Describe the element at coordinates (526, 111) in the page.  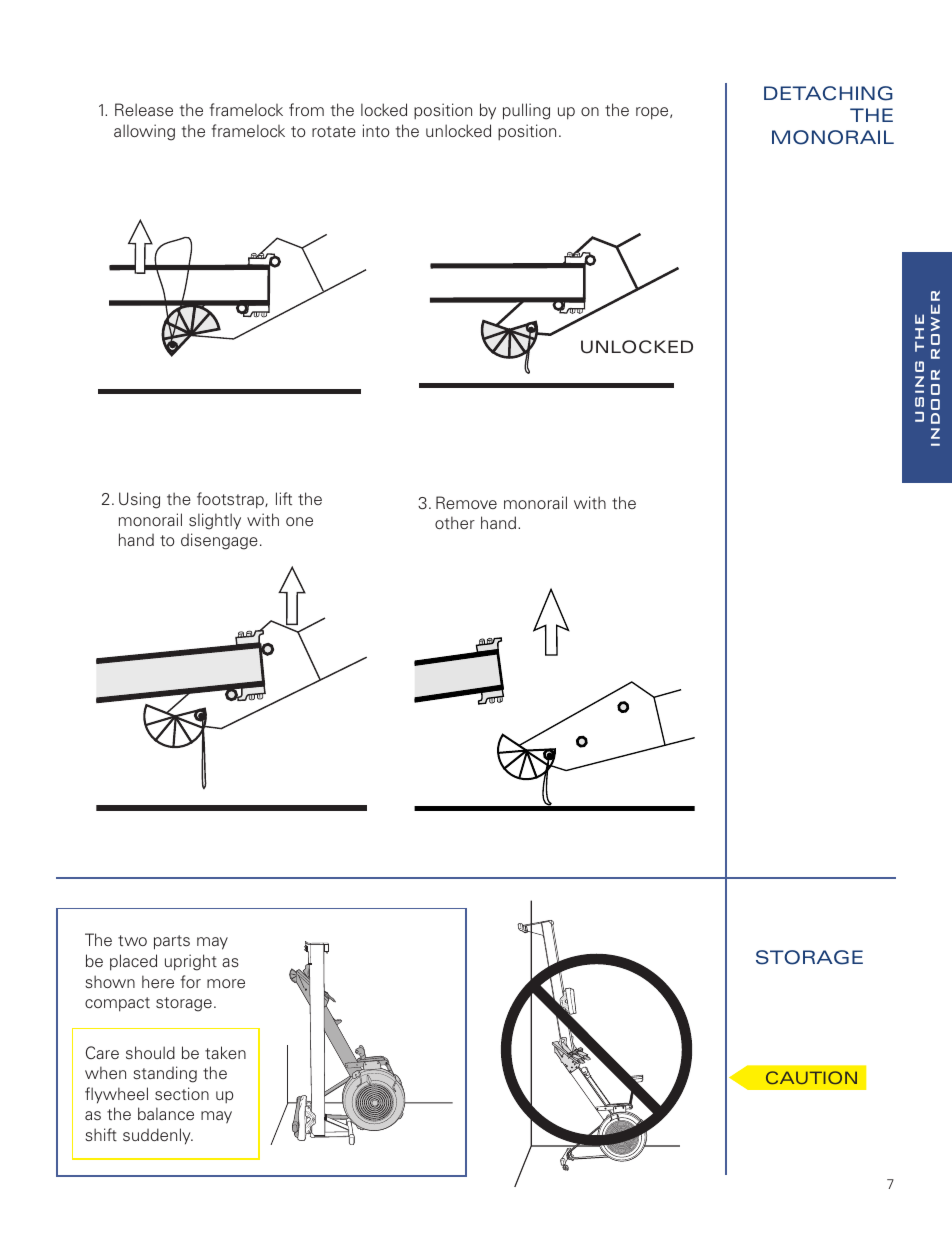
I see `pulling` at that location.
